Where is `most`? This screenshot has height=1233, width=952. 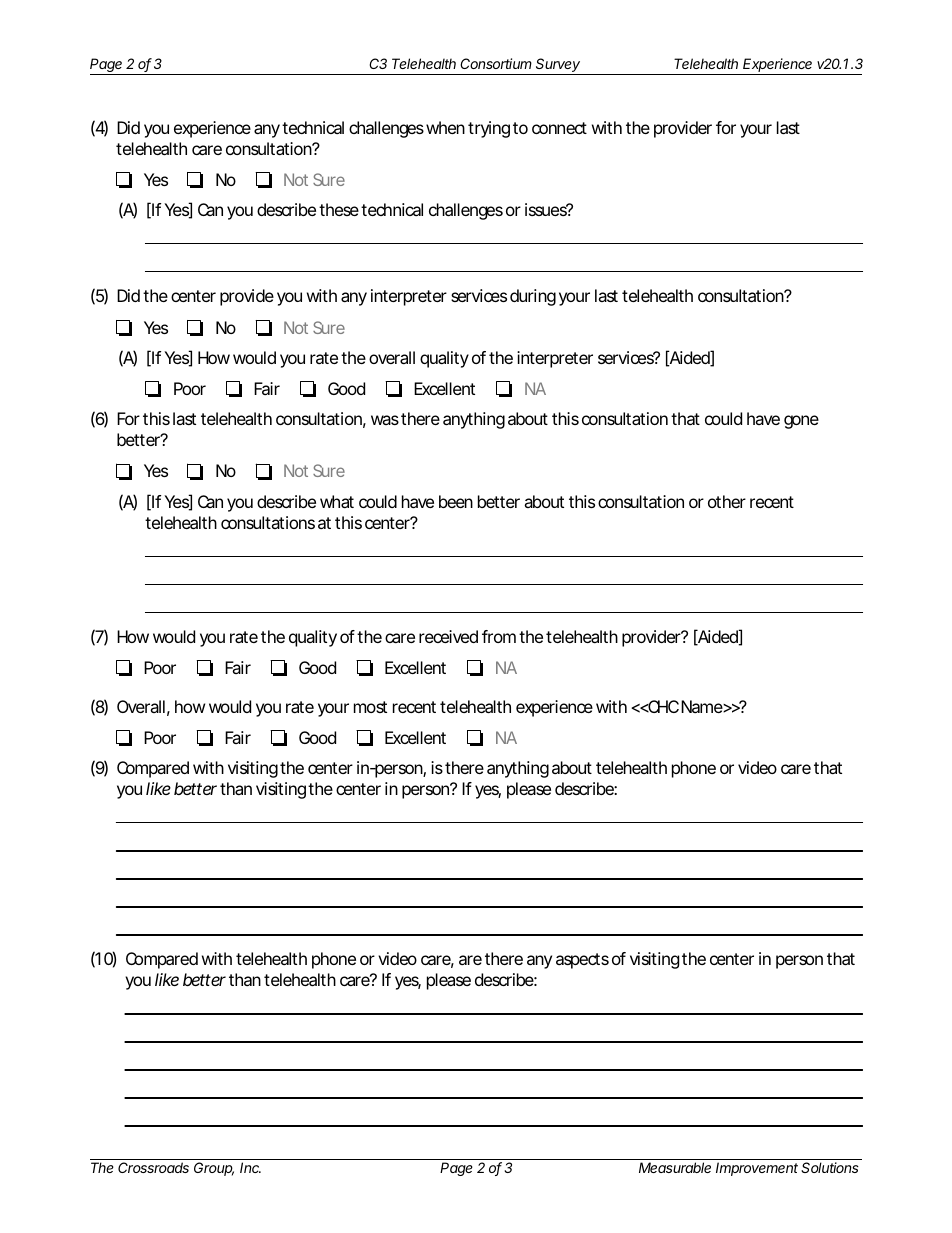 most is located at coordinates (370, 707).
